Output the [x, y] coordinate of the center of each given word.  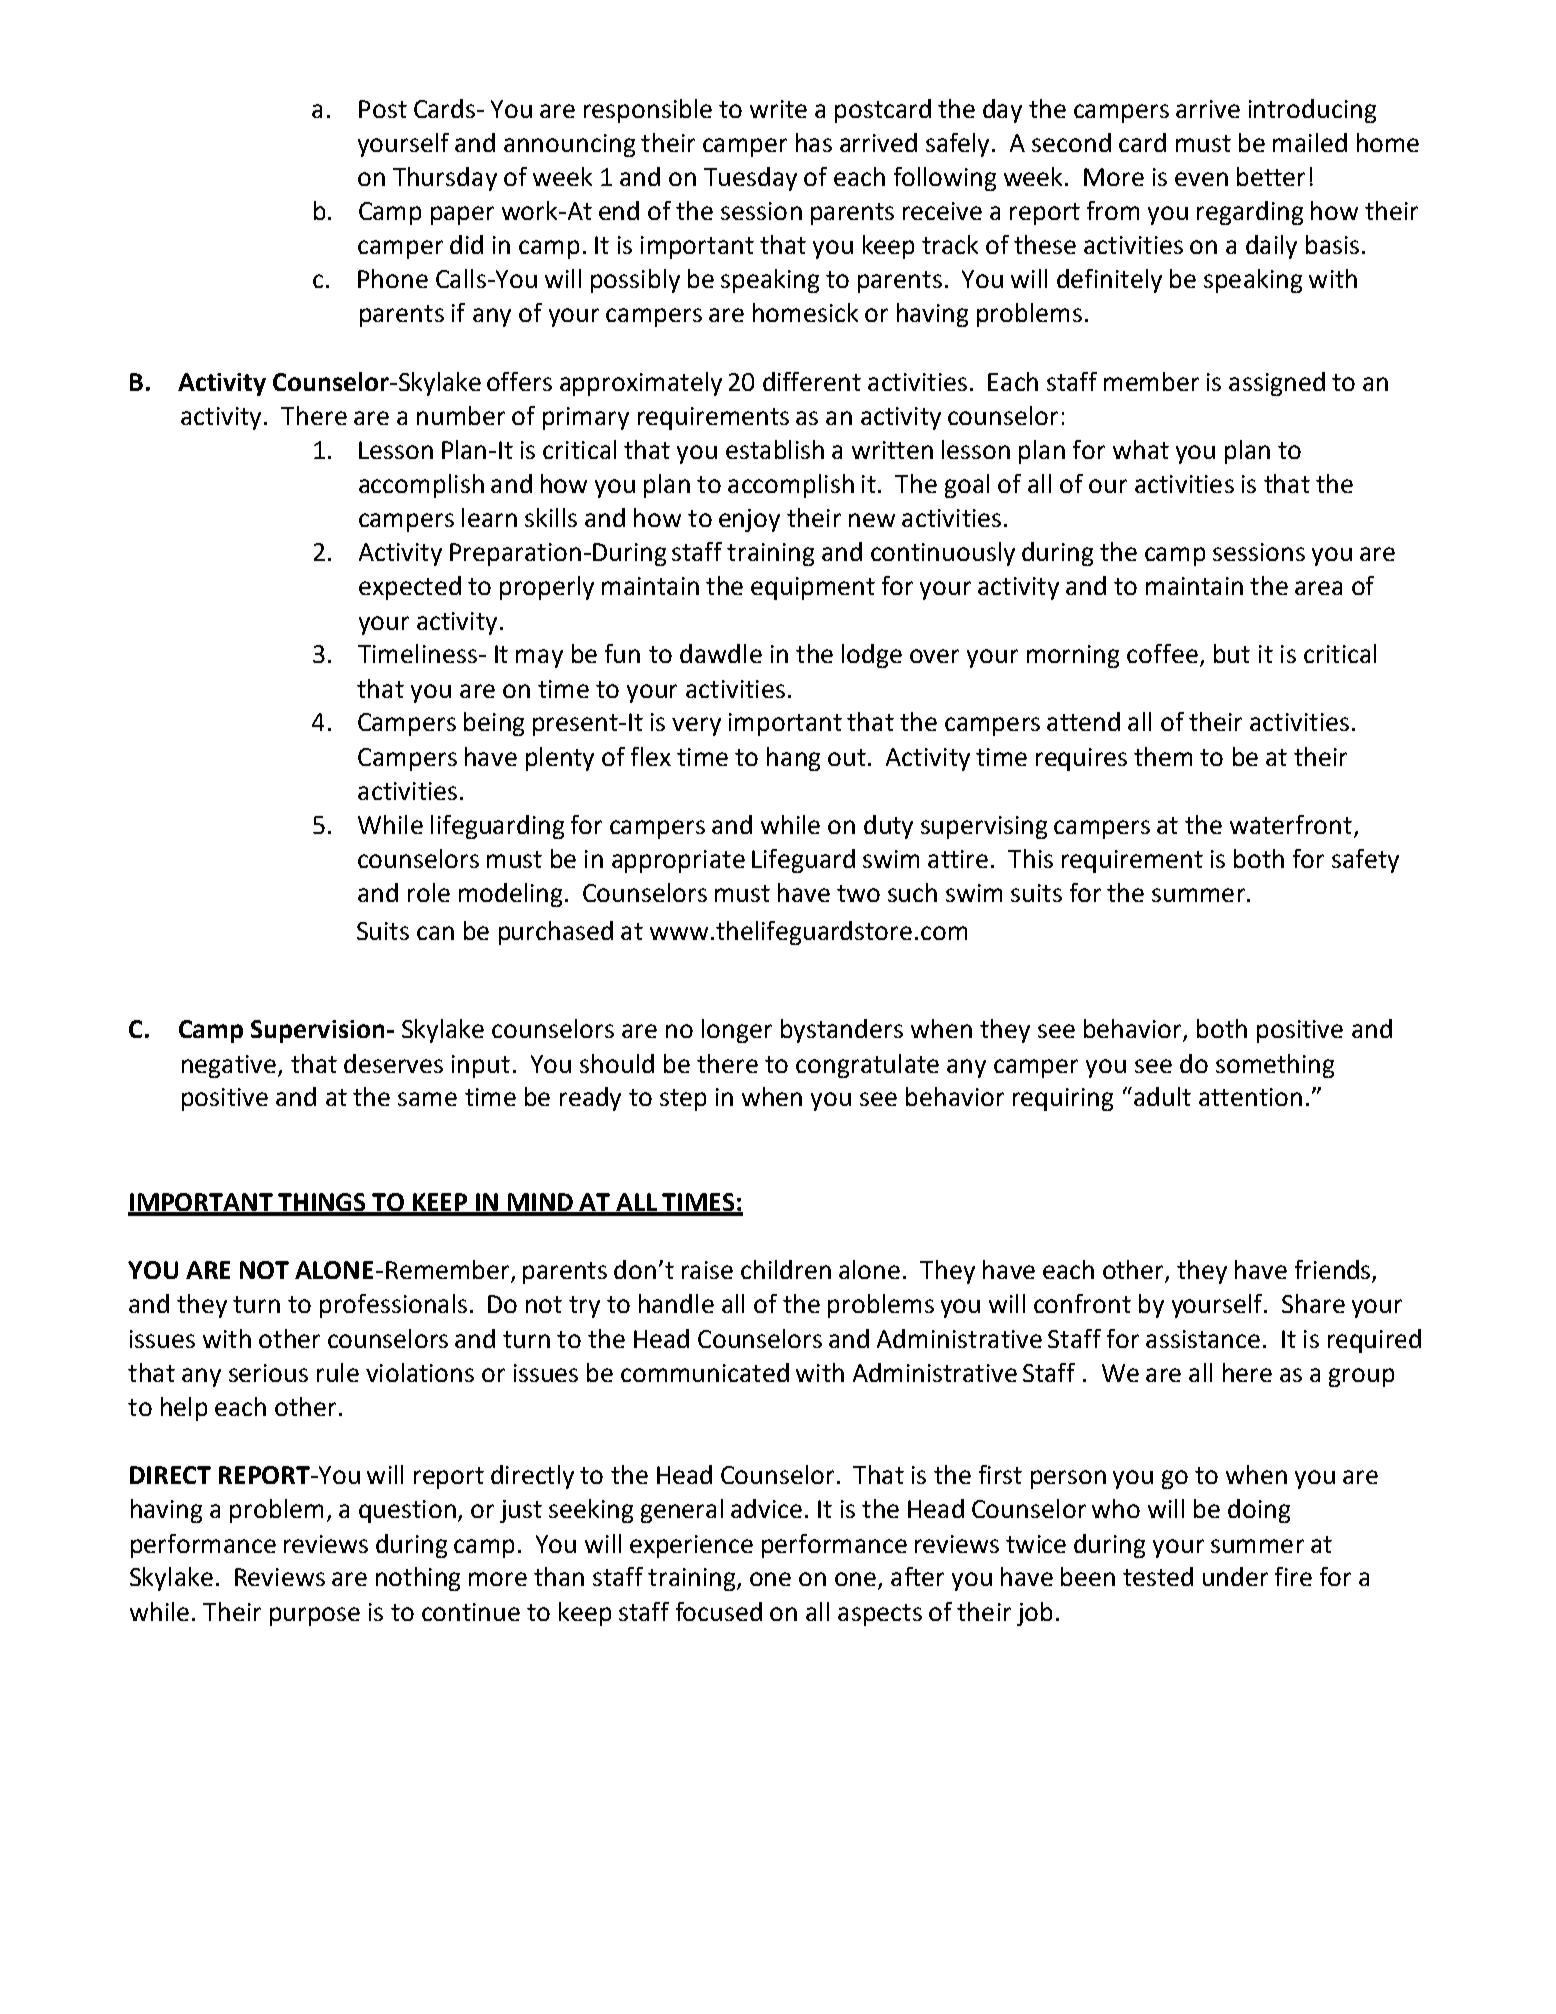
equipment [813, 588]
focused [719, 1611]
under [1235, 1576]
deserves [393, 1063]
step [683, 1100]
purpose [315, 1616]
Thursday [445, 179]
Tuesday [750, 179]
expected [410, 588]
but [1232, 653]
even [1201, 179]
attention [1250, 1097]
